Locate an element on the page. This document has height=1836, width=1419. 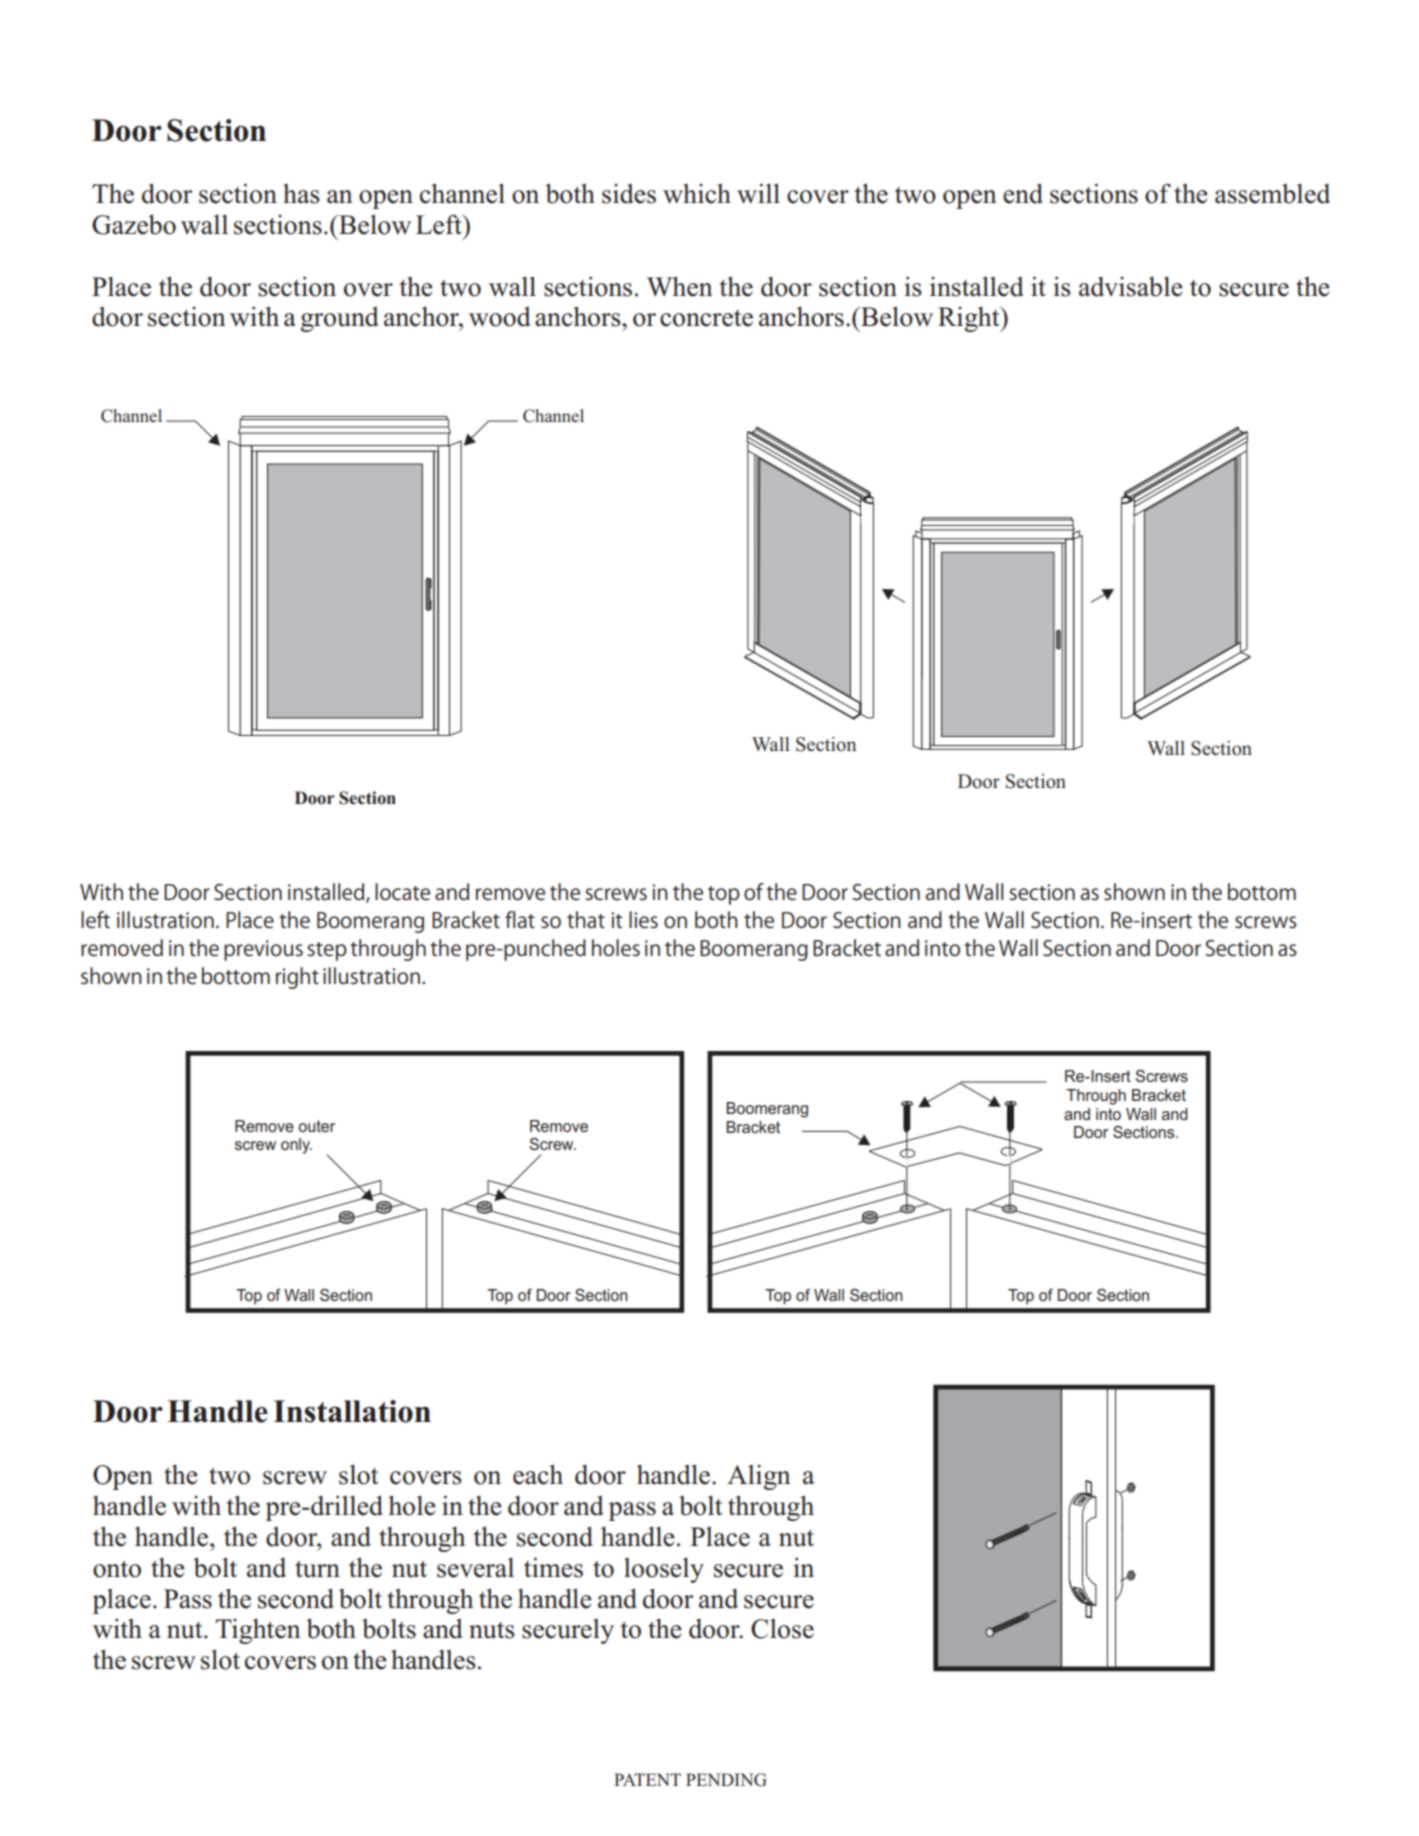
previous is located at coordinates (263, 950).
